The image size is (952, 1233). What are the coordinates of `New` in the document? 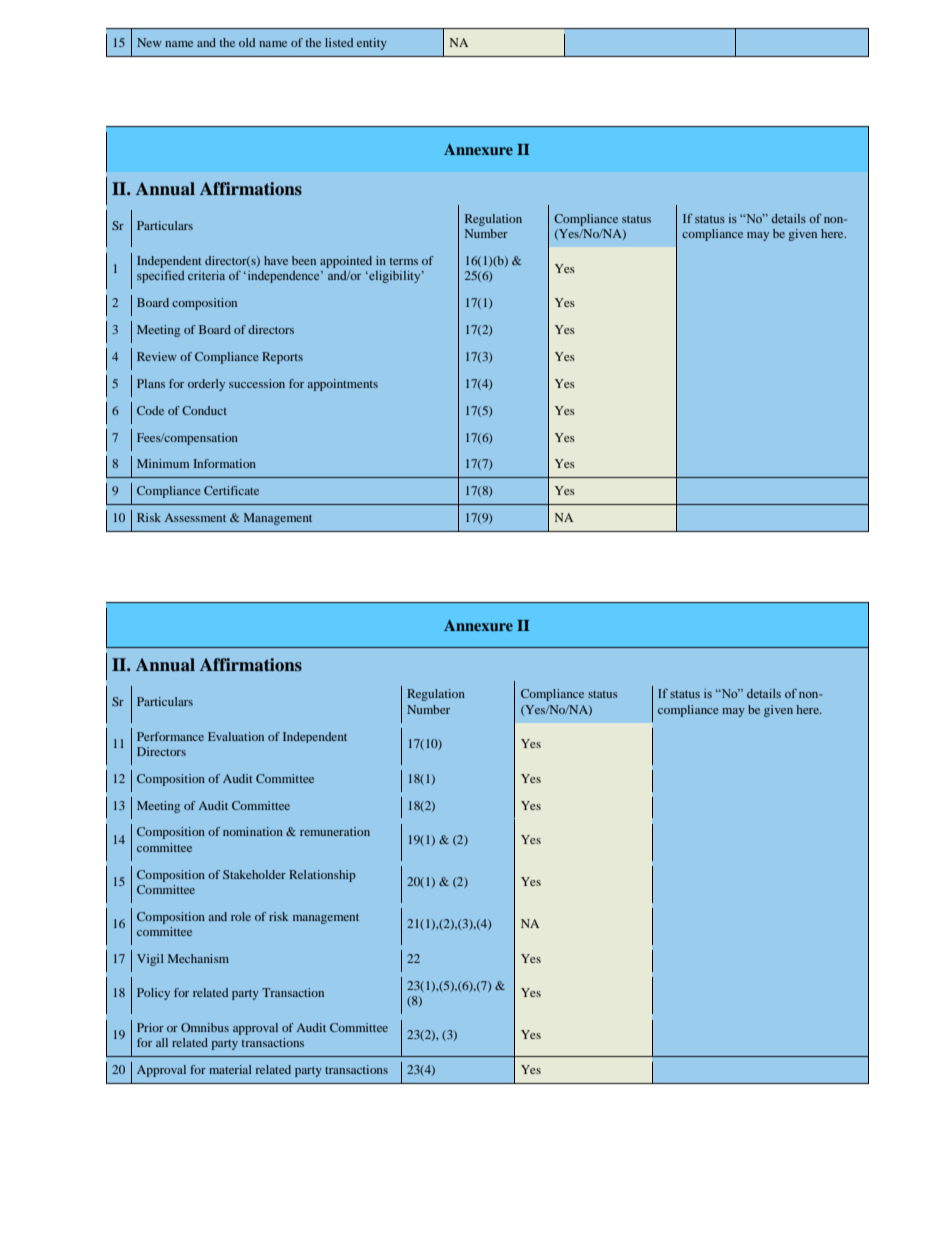 It's located at (149, 42).
